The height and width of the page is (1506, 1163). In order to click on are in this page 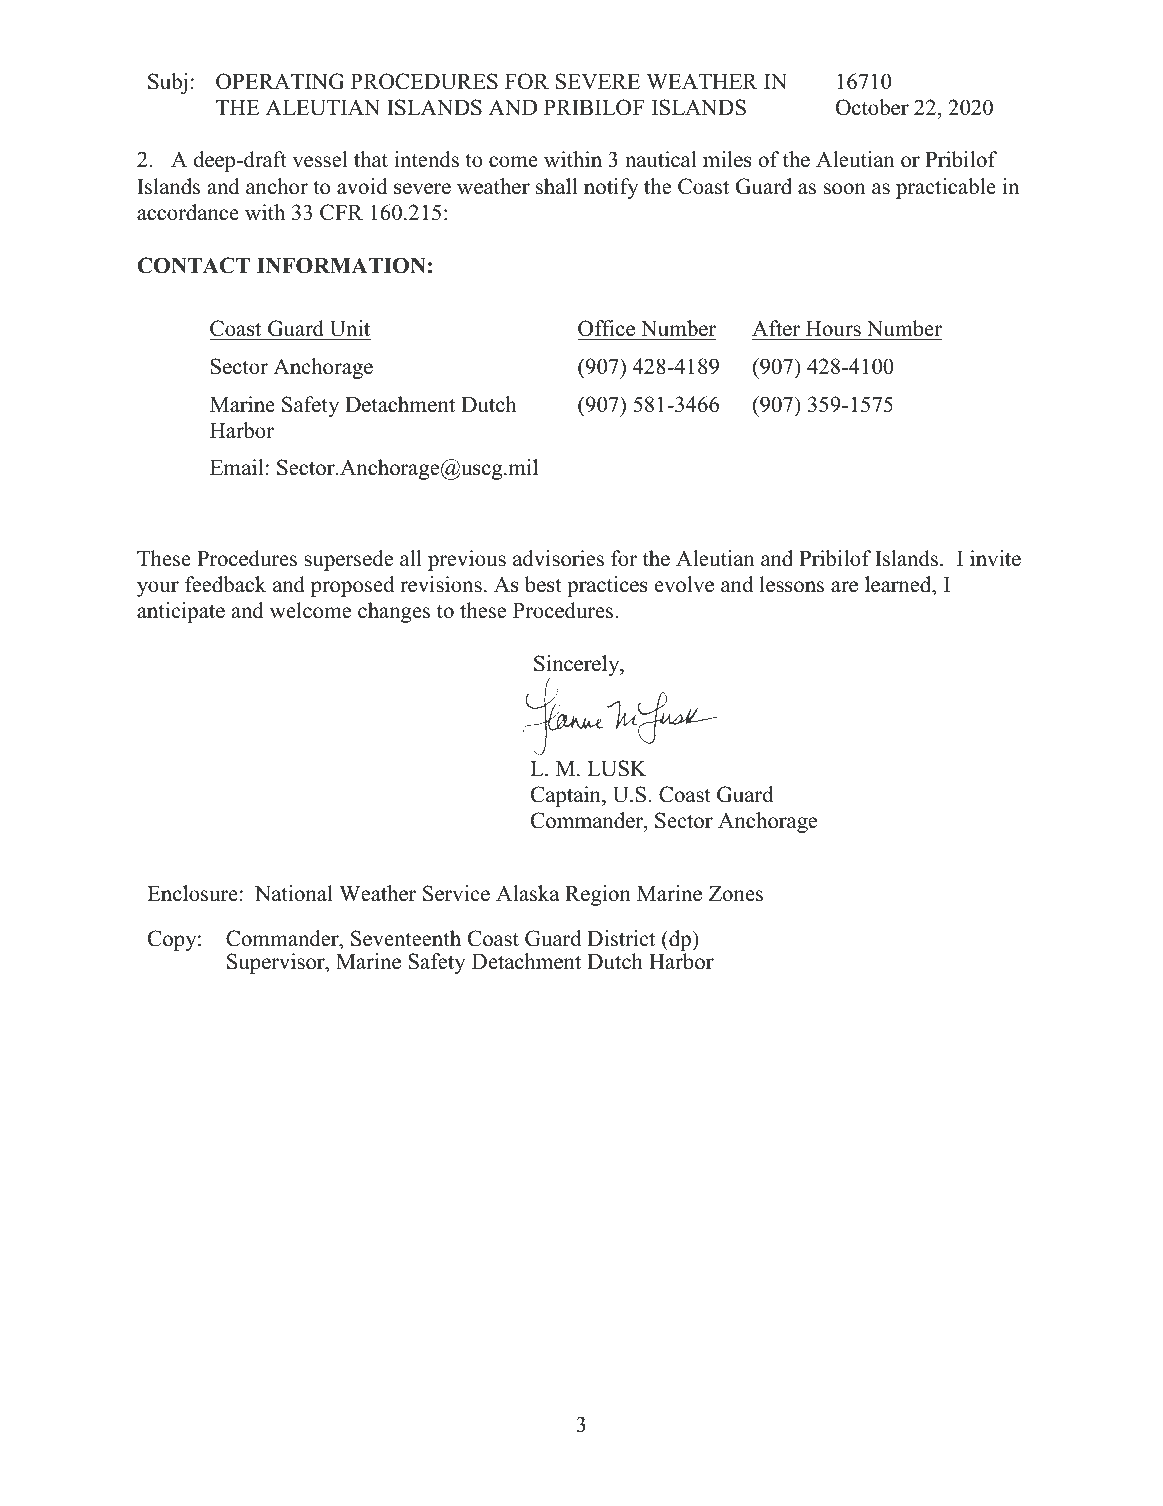, I will do `click(844, 587)`.
